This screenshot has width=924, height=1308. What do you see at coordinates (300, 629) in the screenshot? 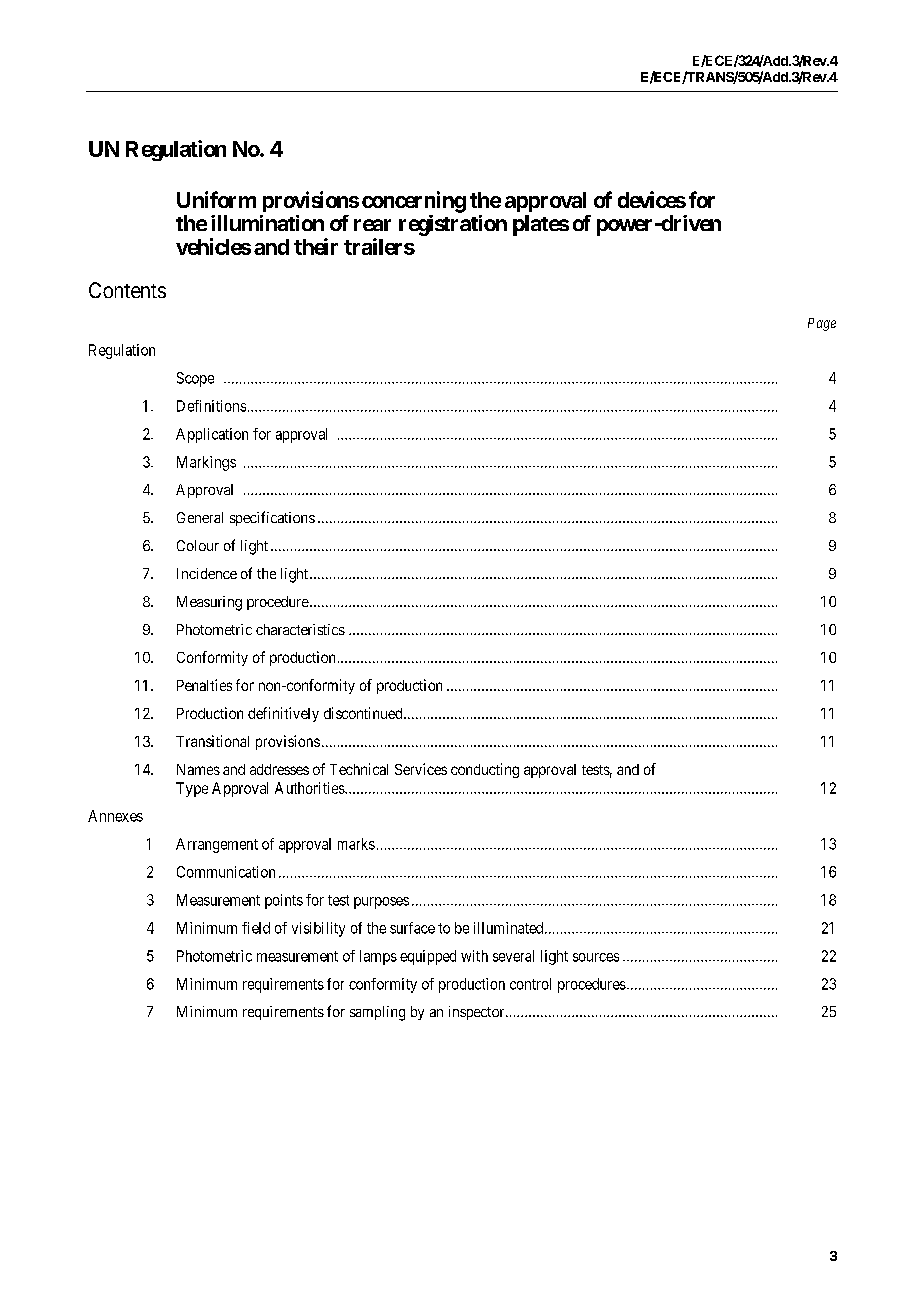
I see `characteristics` at bounding box center [300, 629].
